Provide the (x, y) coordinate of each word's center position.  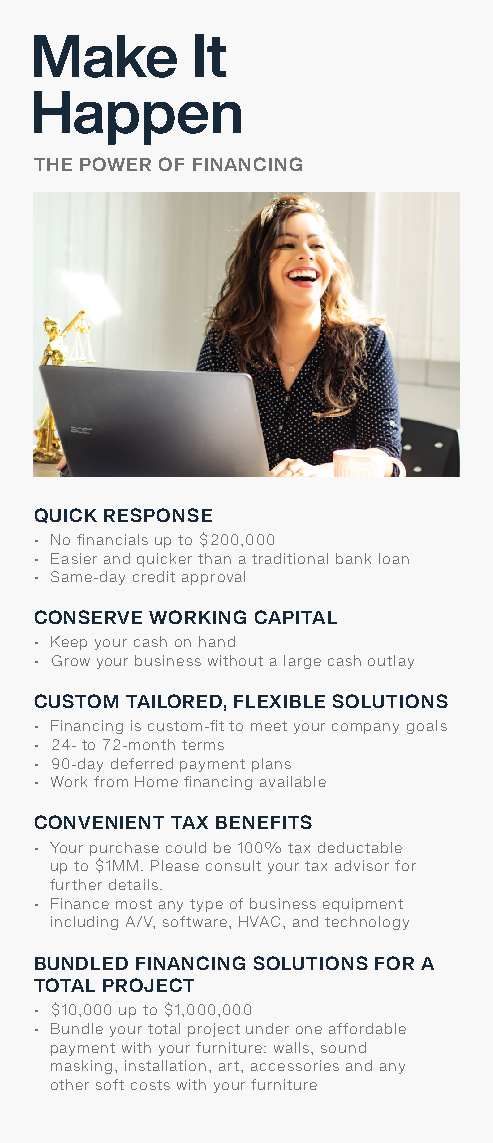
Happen (137, 118)
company (365, 728)
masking (81, 1067)
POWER (115, 164)
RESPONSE (158, 515)
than (214, 558)
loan (394, 558)
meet (269, 726)
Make (105, 56)
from (111, 781)
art (230, 1066)
